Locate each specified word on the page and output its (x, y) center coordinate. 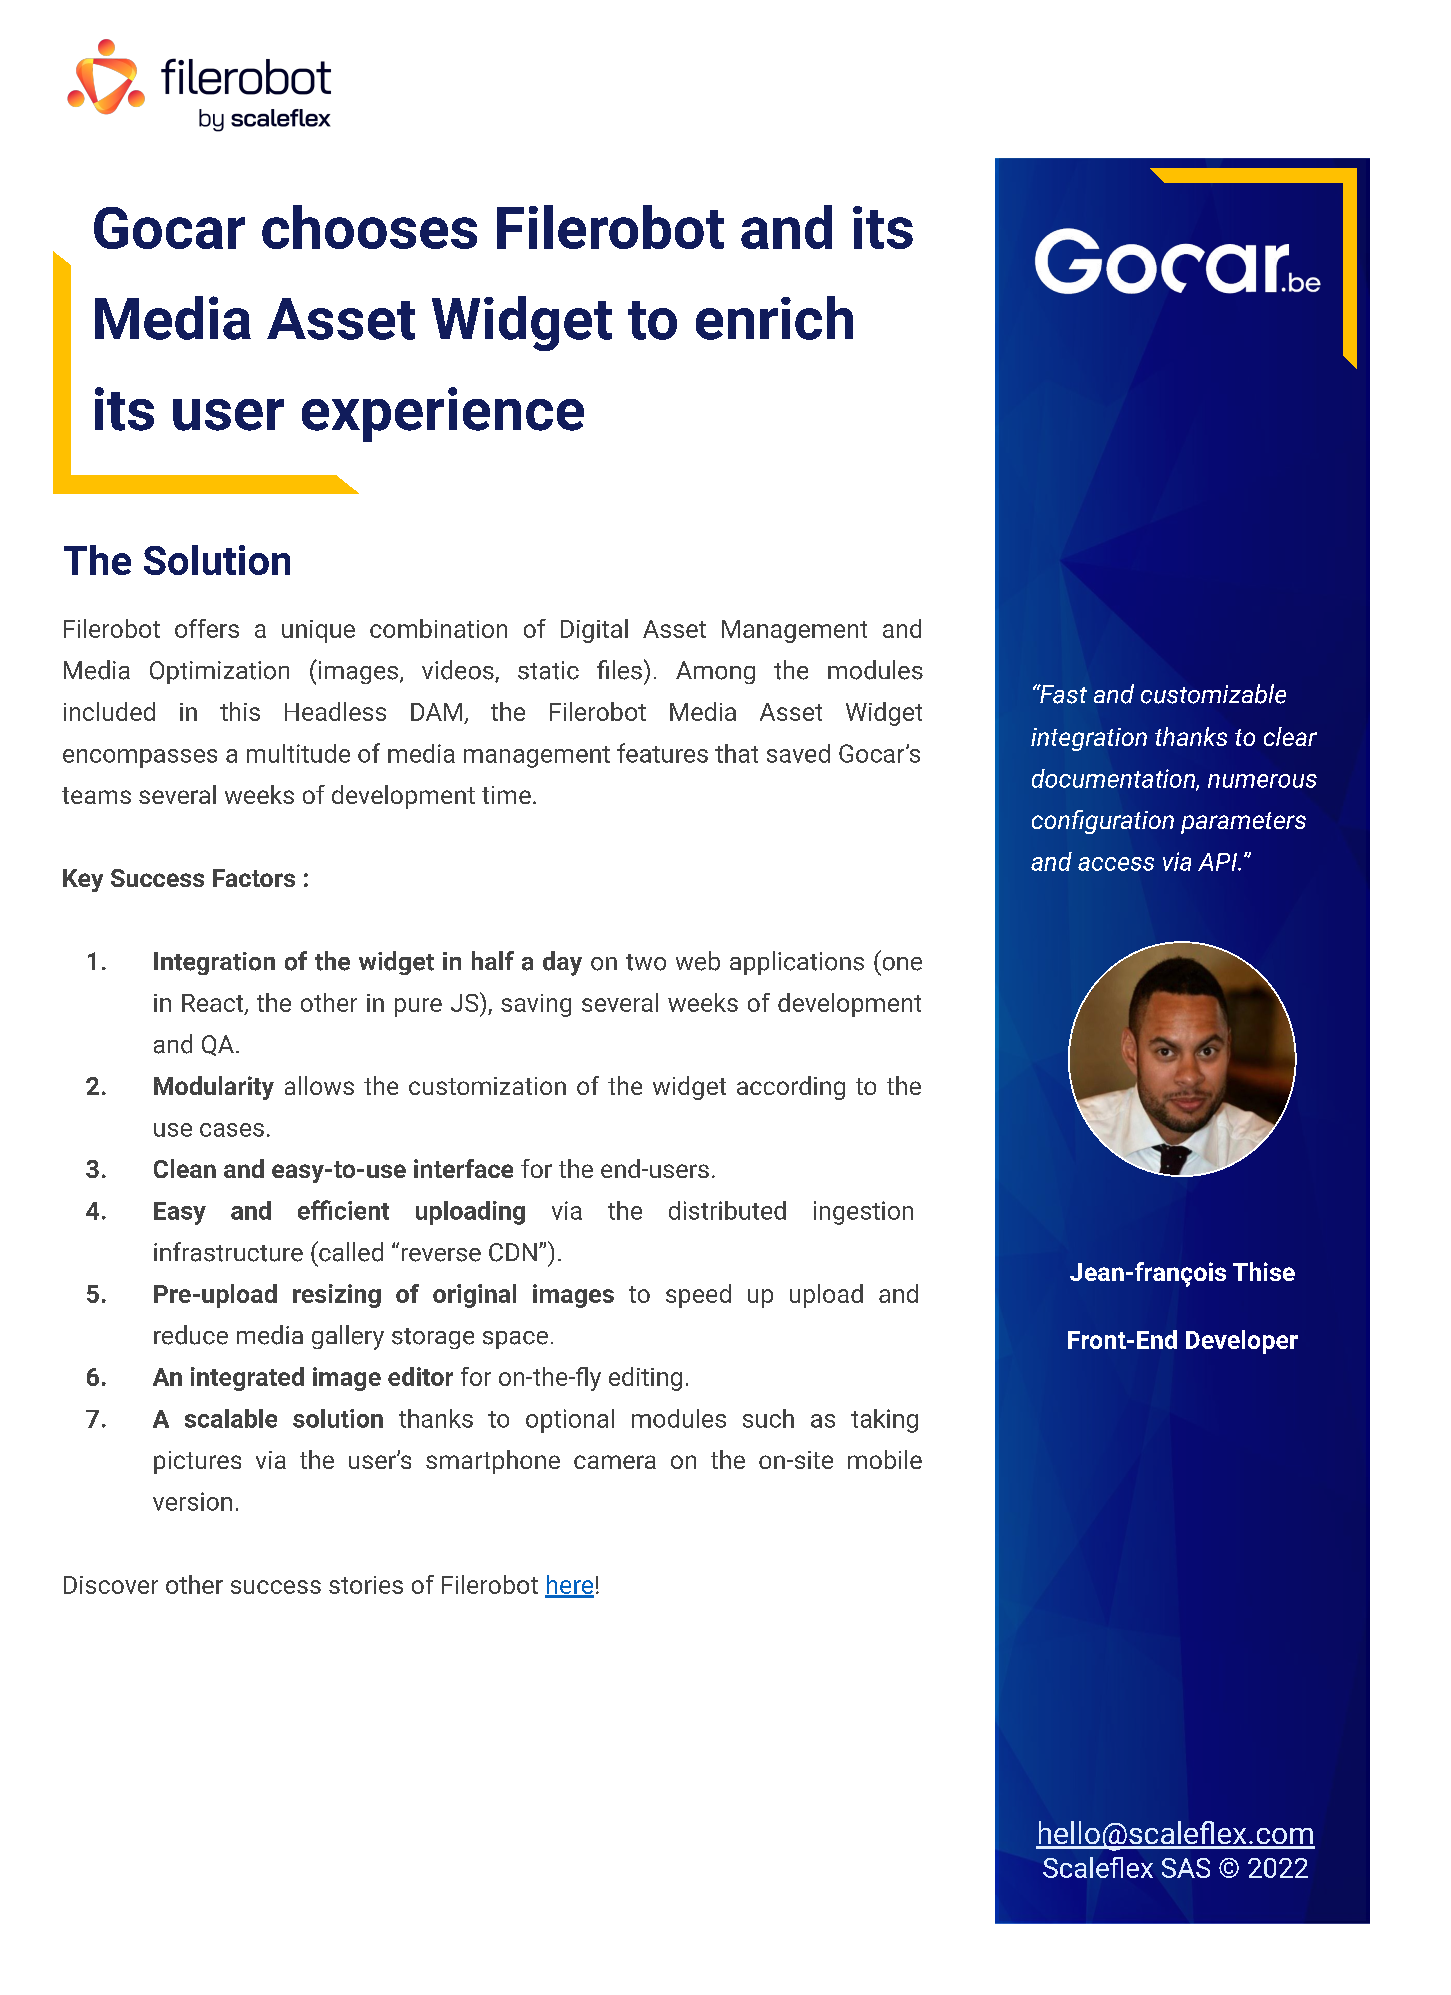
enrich (774, 318)
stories (366, 1585)
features (662, 753)
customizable (1213, 694)
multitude (298, 753)
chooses (369, 227)
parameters (1243, 823)
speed (698, 1296)
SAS (1186, 1868)
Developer (1242, 1342)
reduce (191, 1335)
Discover (111, 1585)
